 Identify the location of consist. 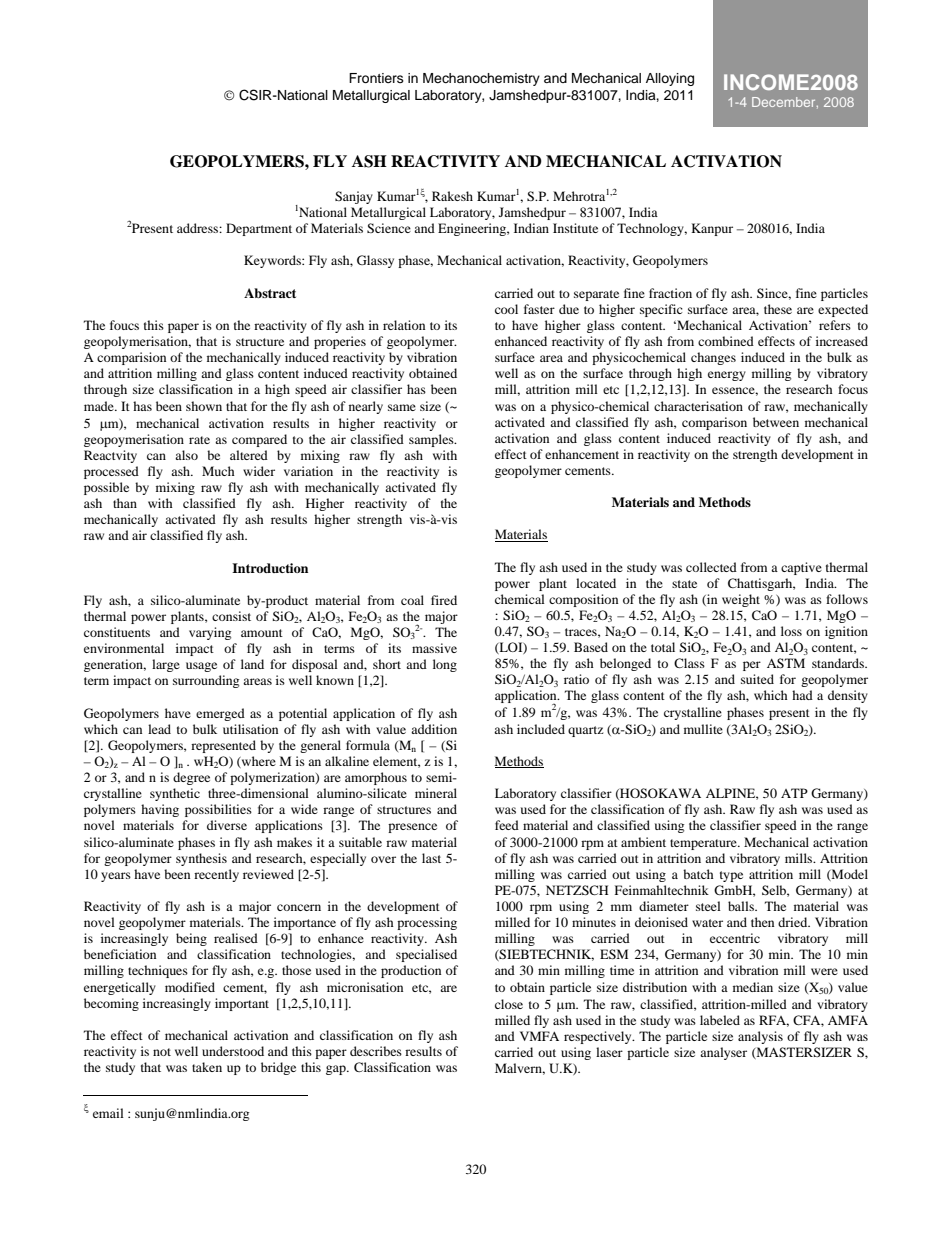
(231, 616).
